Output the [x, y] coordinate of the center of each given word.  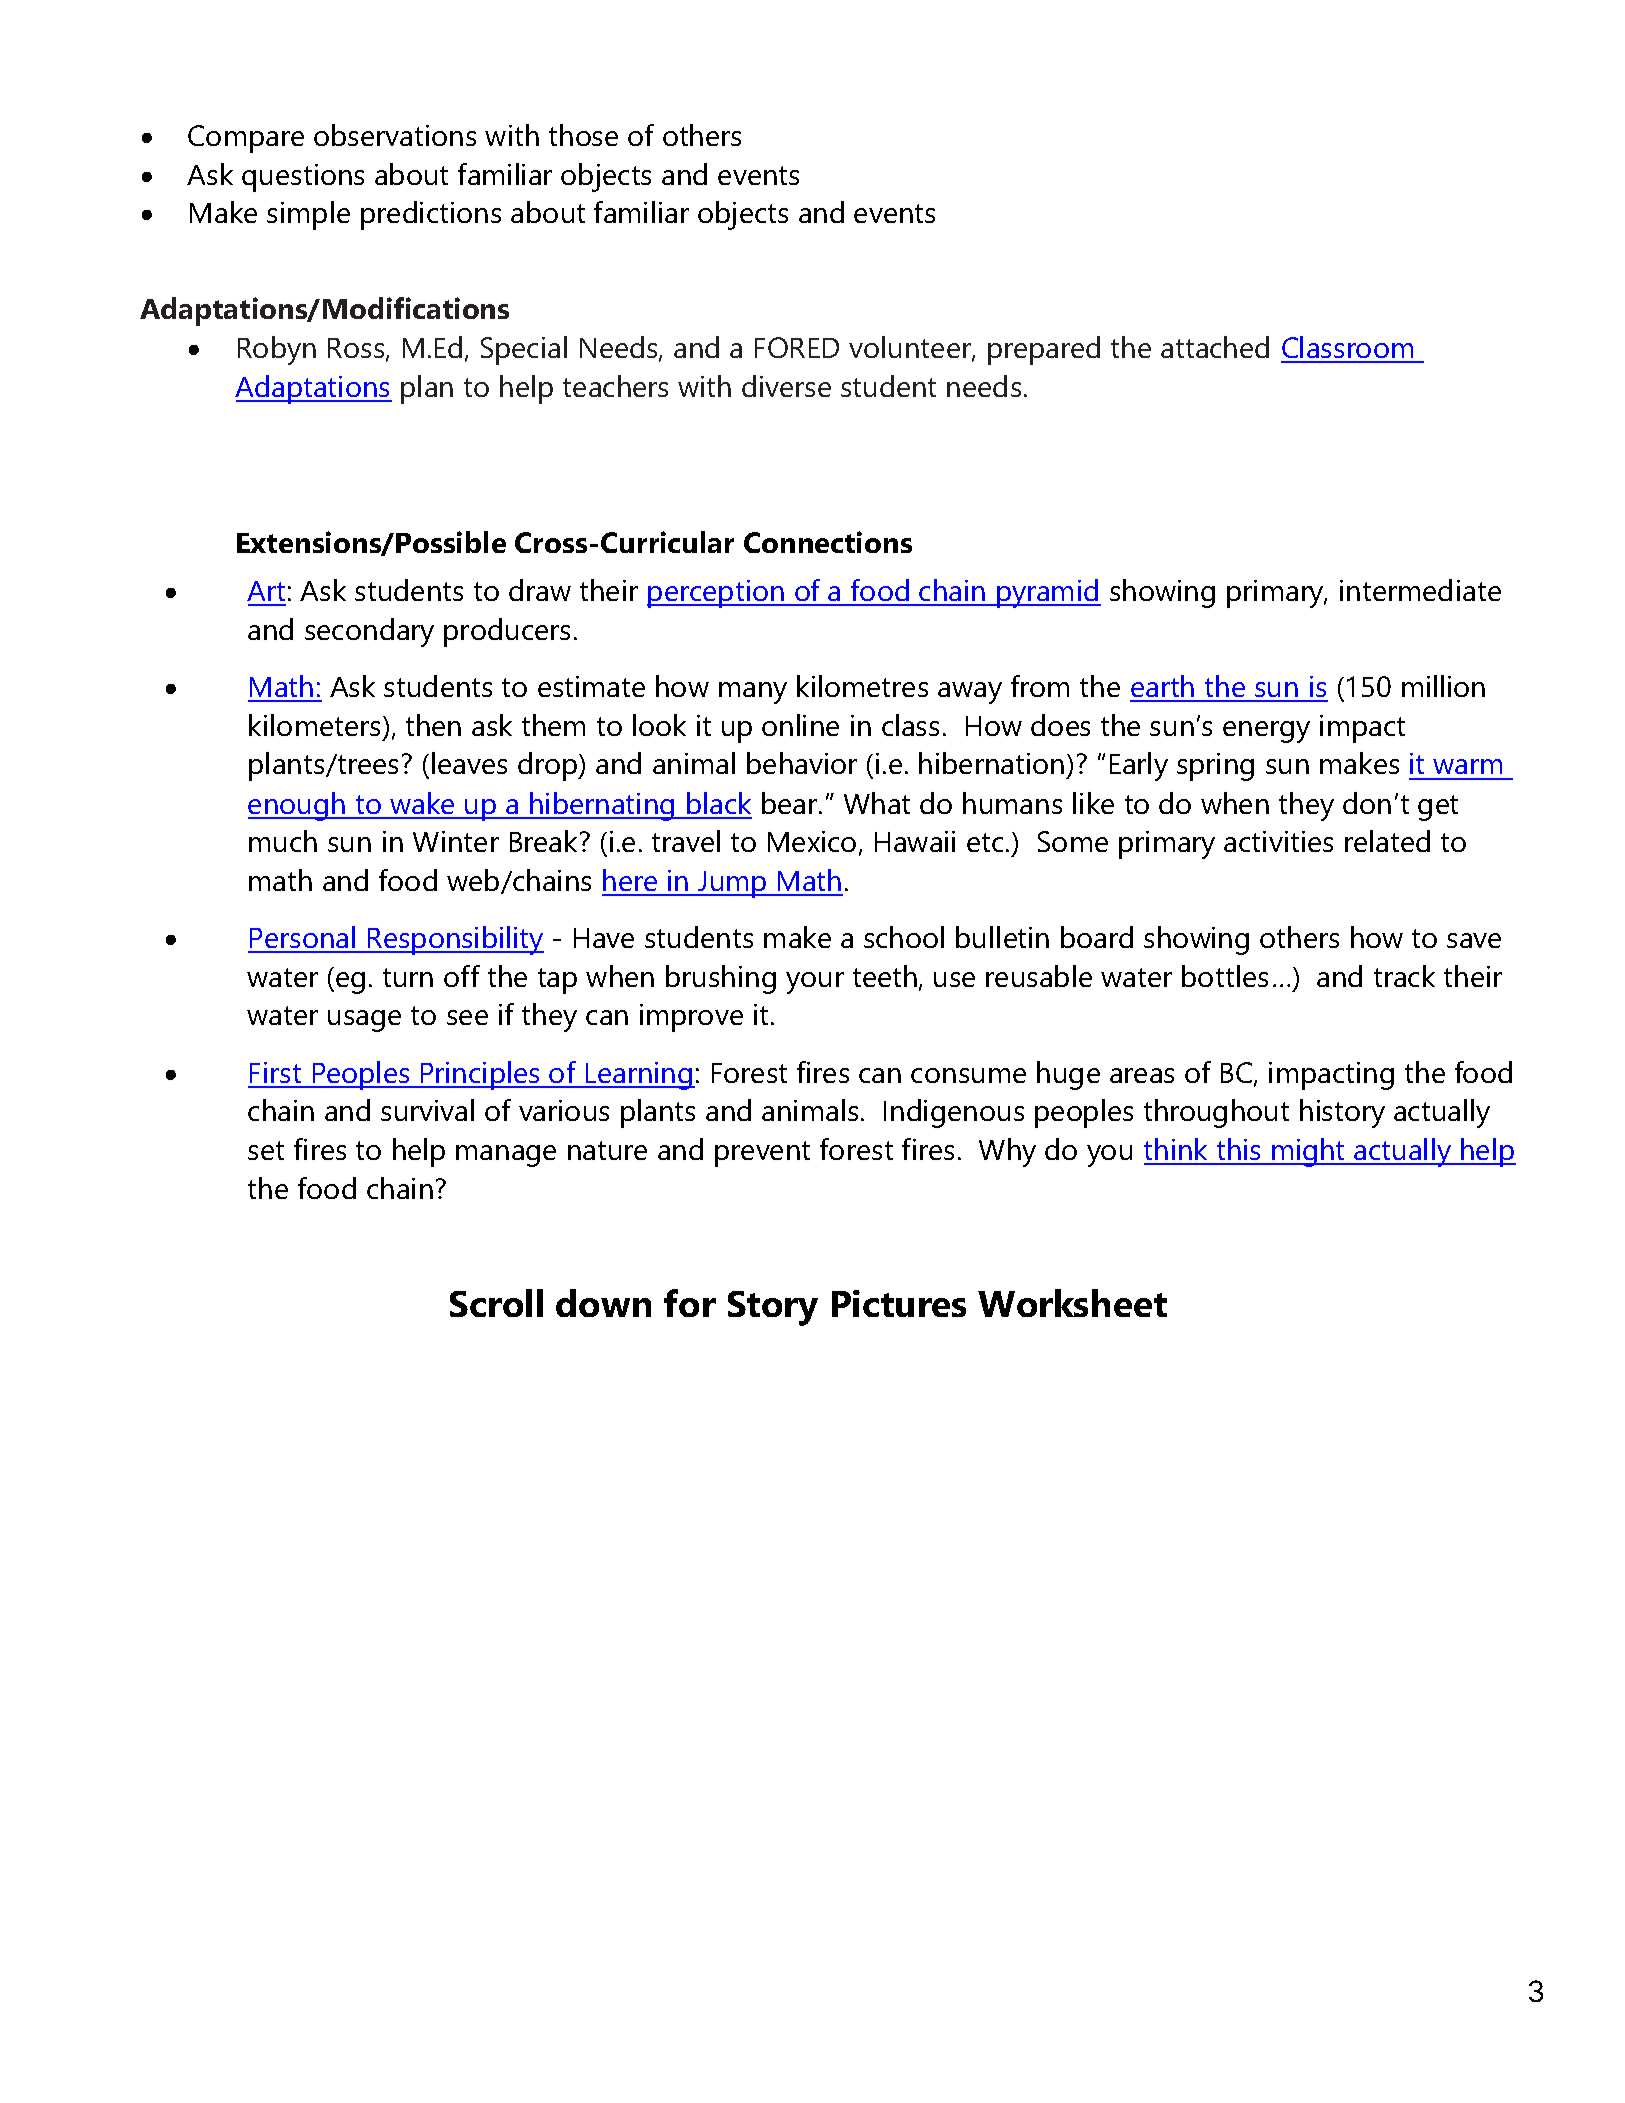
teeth [886, 977]
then [433, 725]
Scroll [496, 1303]
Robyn [277, 350]
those [583, 135]
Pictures [899, 1303]
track [1404, 976]
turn [408, 977]
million [1443, 686]
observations [395, 135]
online [800, 725]
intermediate [1420, 590]
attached [1215, 347]
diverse [786, 386]
